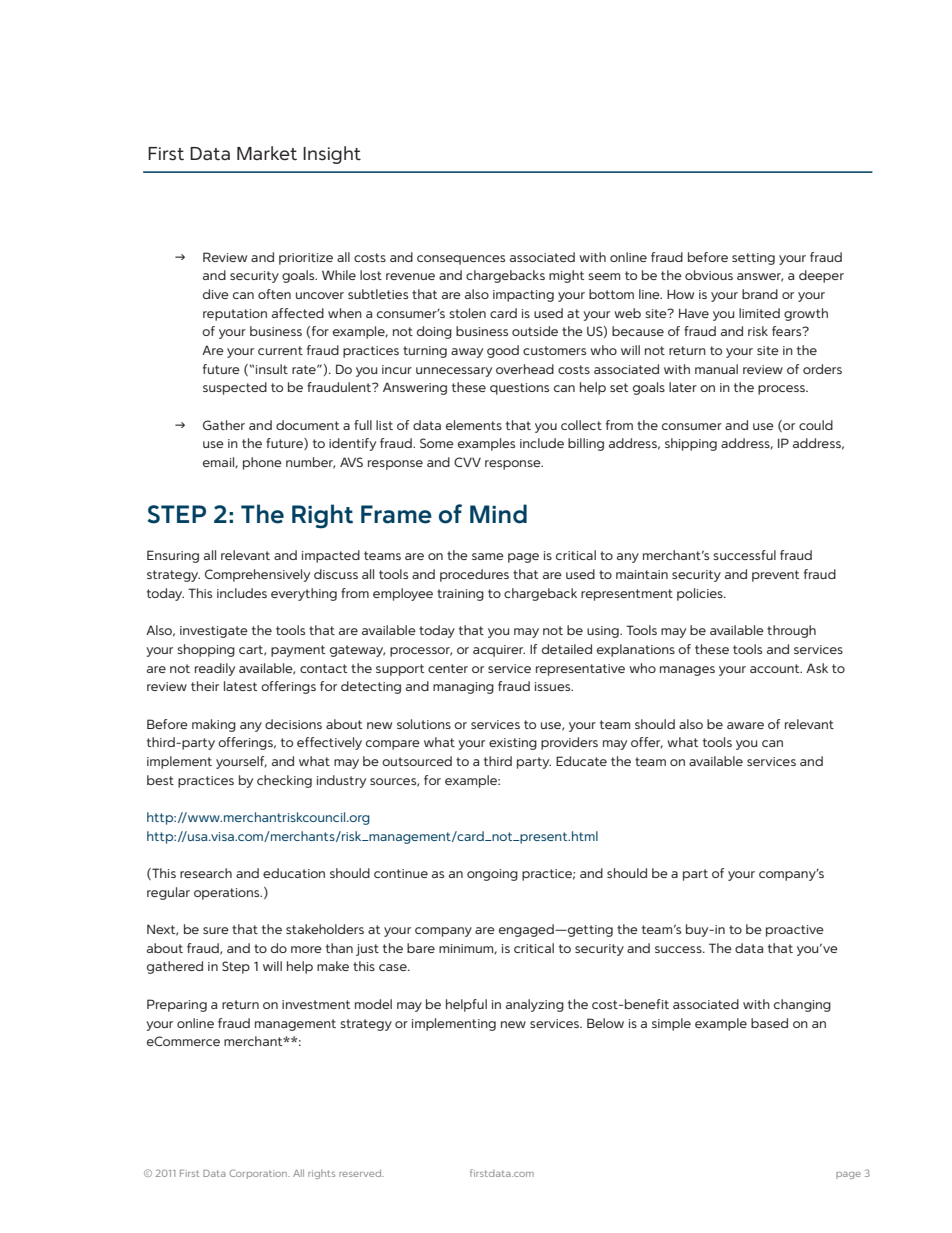 This image has width=952, height=1233. What do you see at coordinates (498, 514) in the image?
I see `Mind` at bounding box center [498, 514].
